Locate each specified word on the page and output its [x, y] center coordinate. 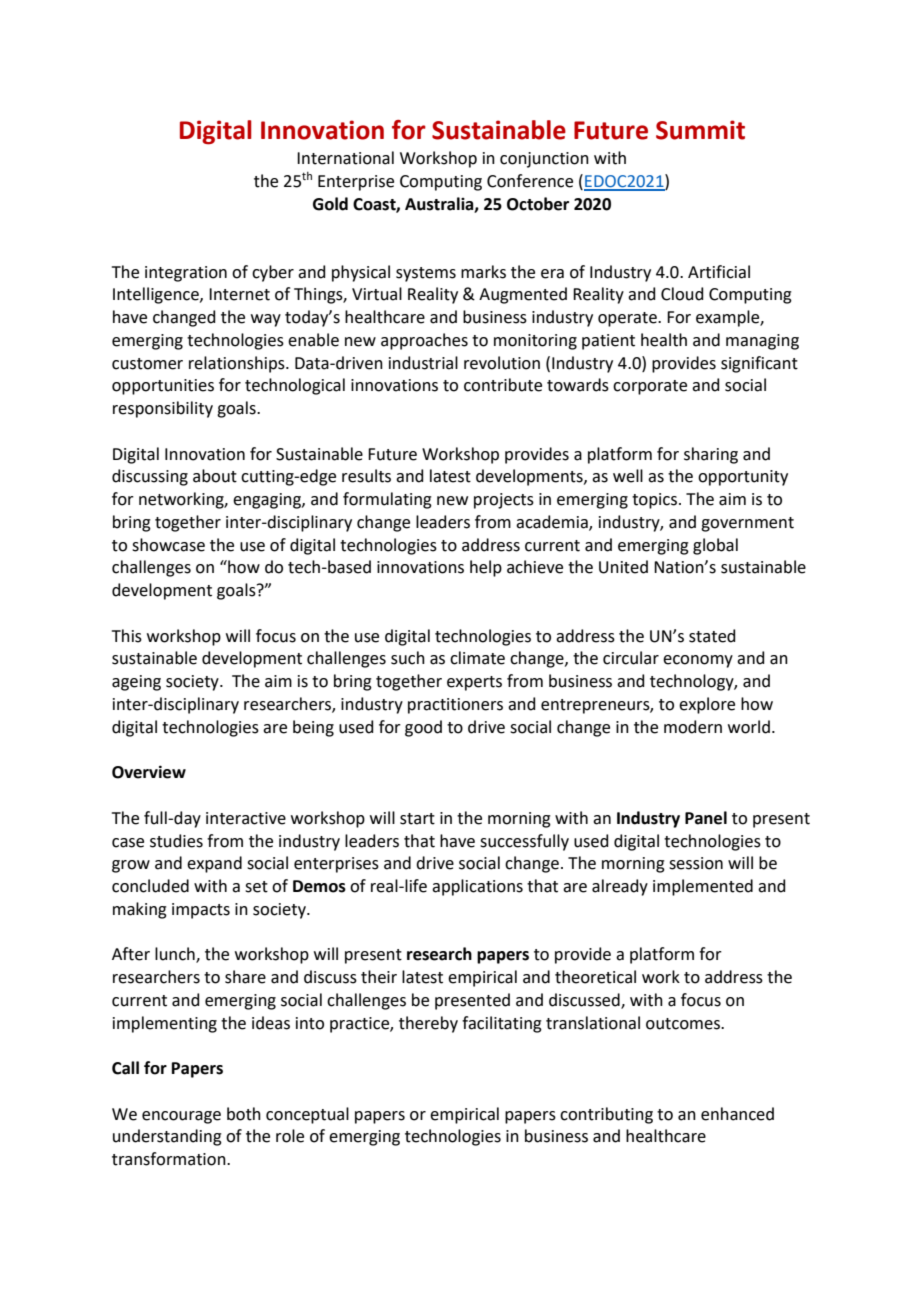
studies [176, 841]
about [215, 476]
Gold [330, 204]
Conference [530, 181]
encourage [181, 1117]
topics [654, 501]
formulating [387, 500]
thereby [428, 1024]
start [417, 819]
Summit [700, 130]
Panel [706, 818]
